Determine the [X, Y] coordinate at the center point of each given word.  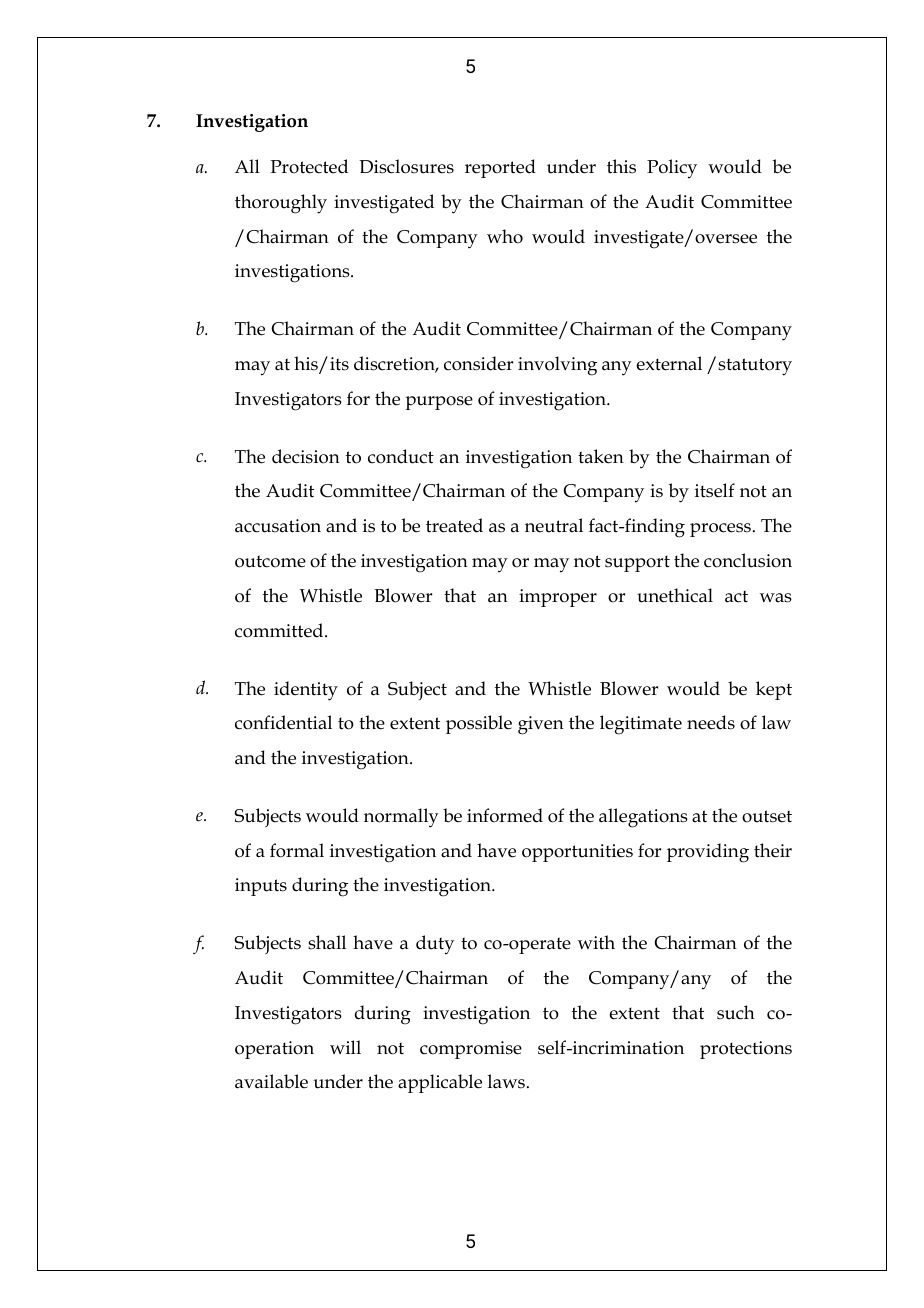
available [271, 1081]
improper [558, 598]
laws [506, 1081]
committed [280, 630]
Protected [309, 166]
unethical [675, 595]
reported [500, 168]
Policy [672, 169]
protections [746, 1050]
